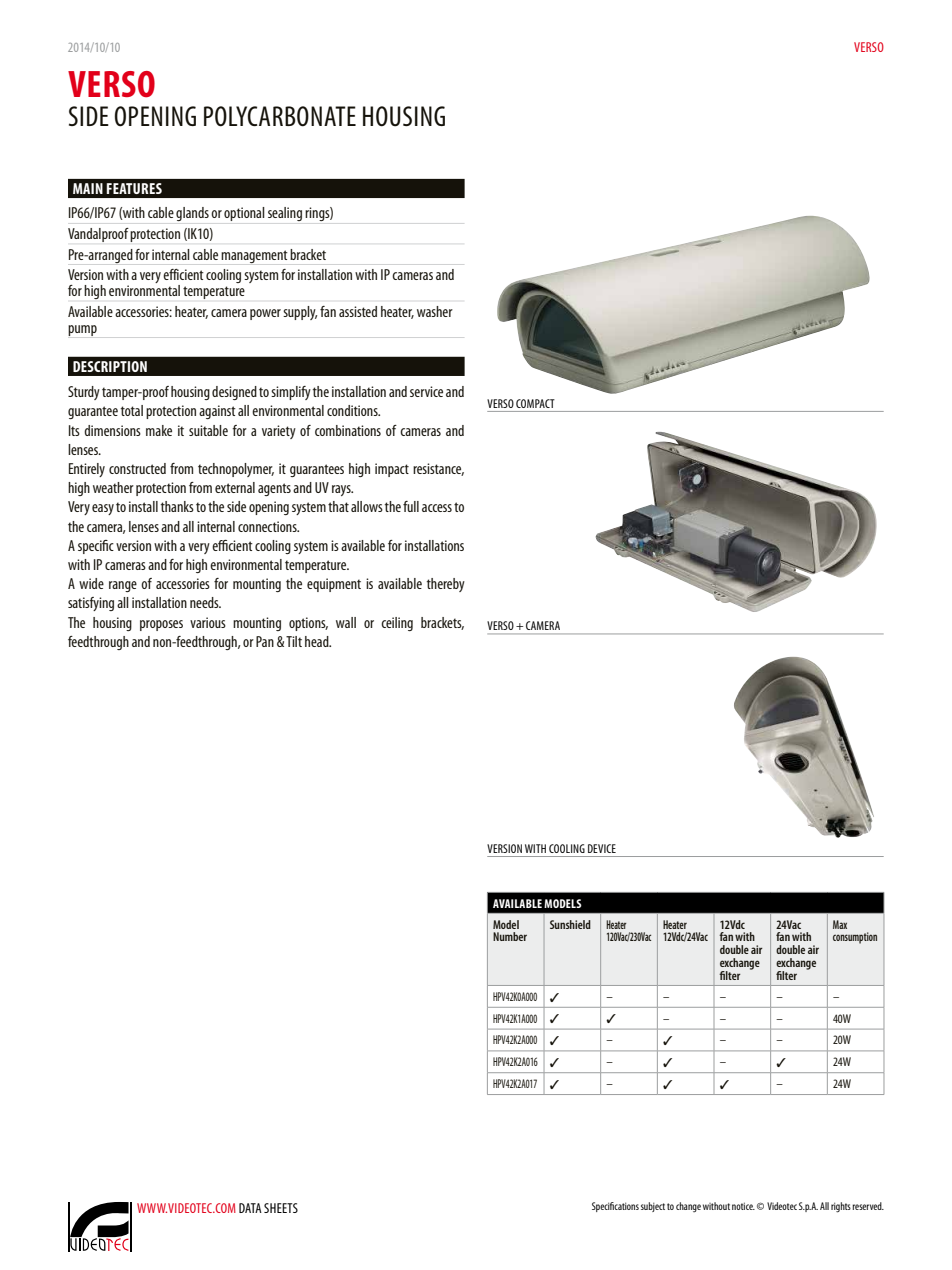 Image resolution: width=952 pixels, height=1270 pixels. What do you see at coordinates (250, 1208) in the screenshot?
I see `DATA` at bounding box center [250, 1208].
